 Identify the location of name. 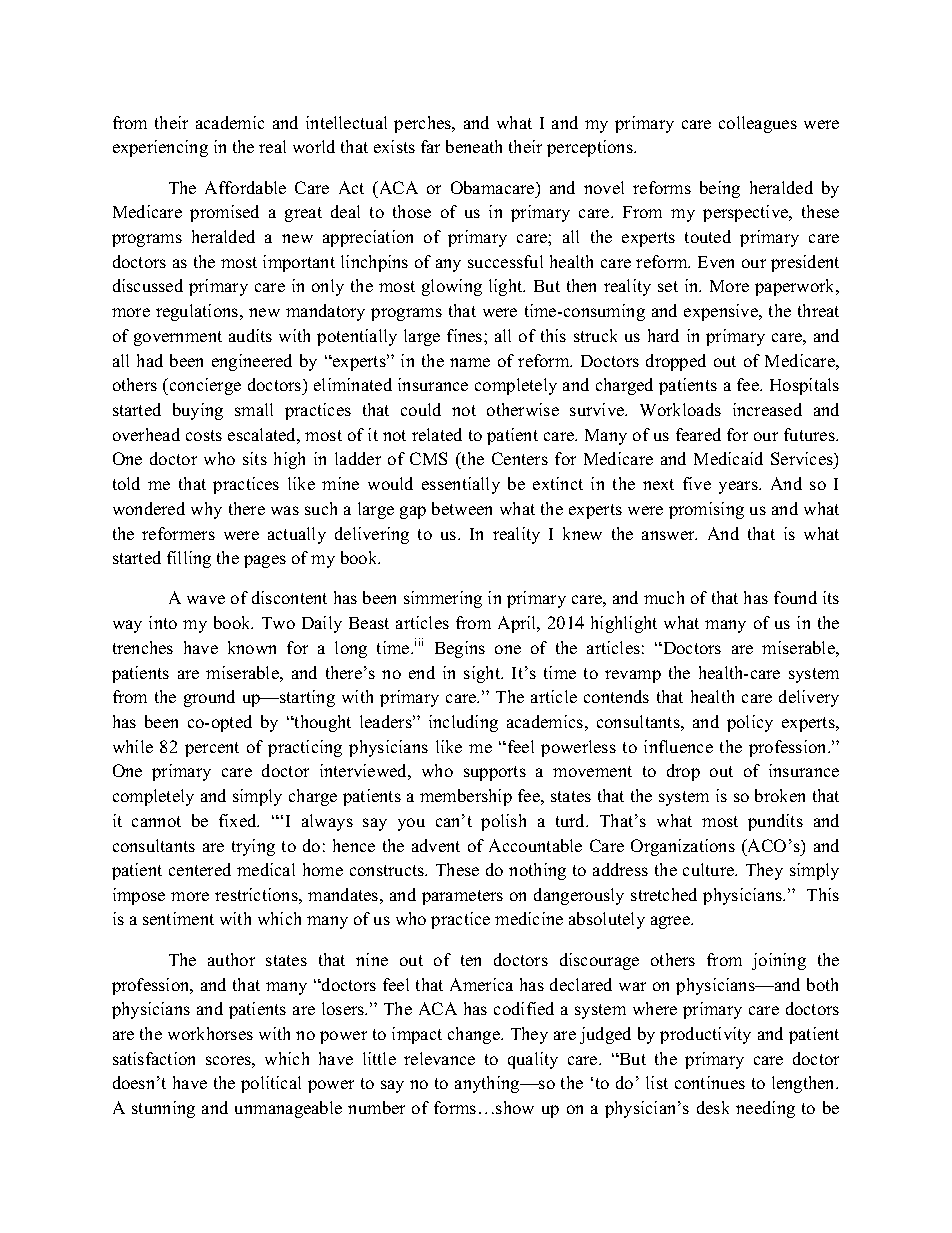
(470, 362).
